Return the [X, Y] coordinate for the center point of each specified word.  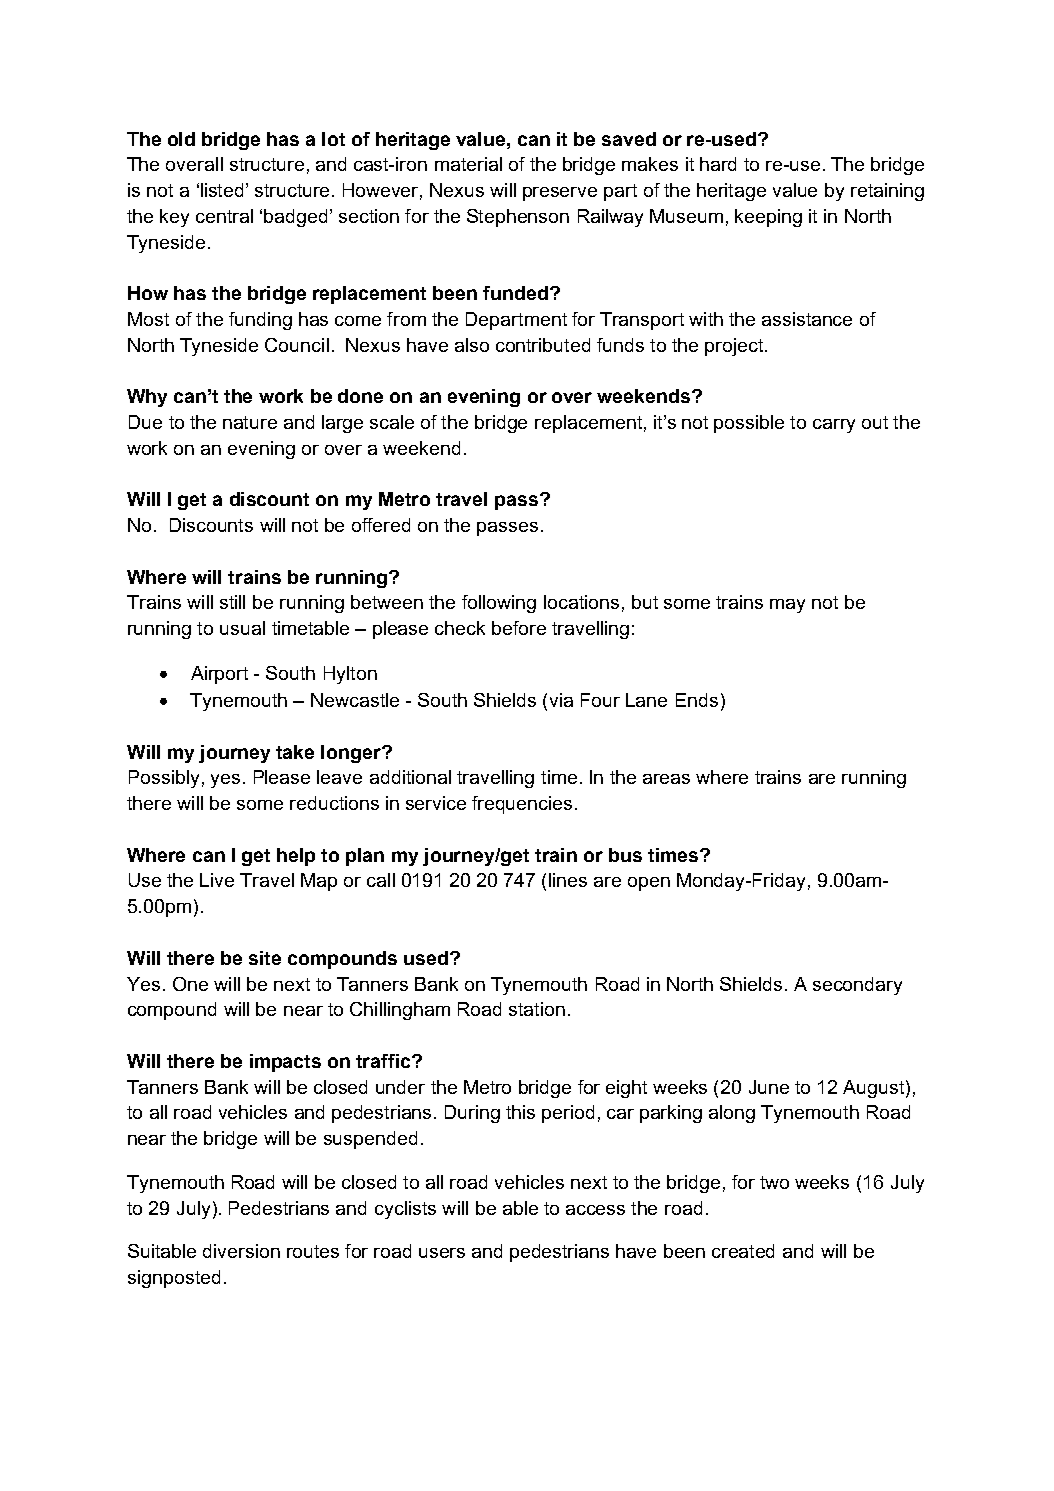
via [561, 700]
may [787, 606]
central [224, 216]
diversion [241, 1251]
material [468, 164]
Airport [219, 675]
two [774, 1182]
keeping [768, 218]
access [595, 1210]
